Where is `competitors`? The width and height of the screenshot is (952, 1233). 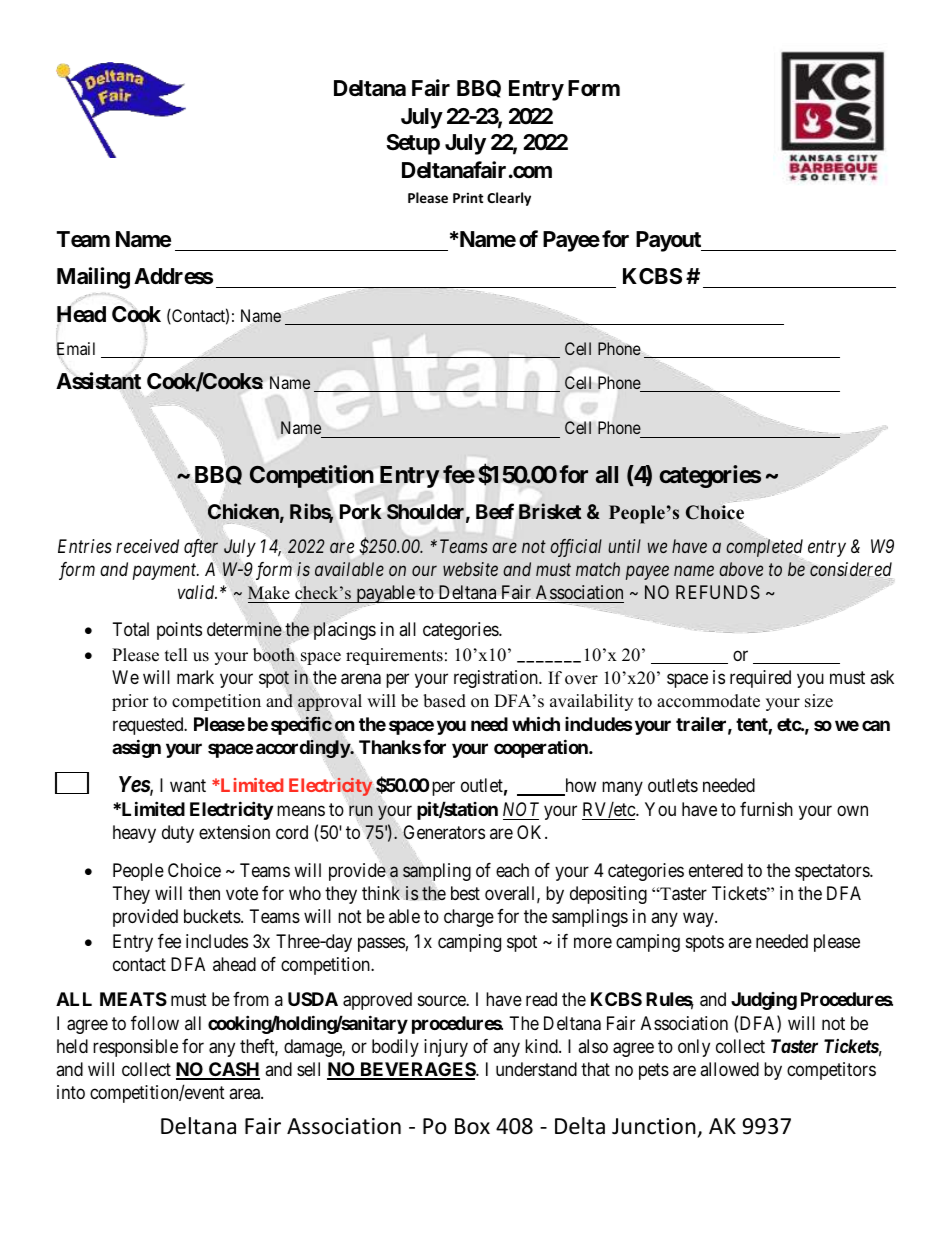
competitors is located at coordinates (831, 1071).
